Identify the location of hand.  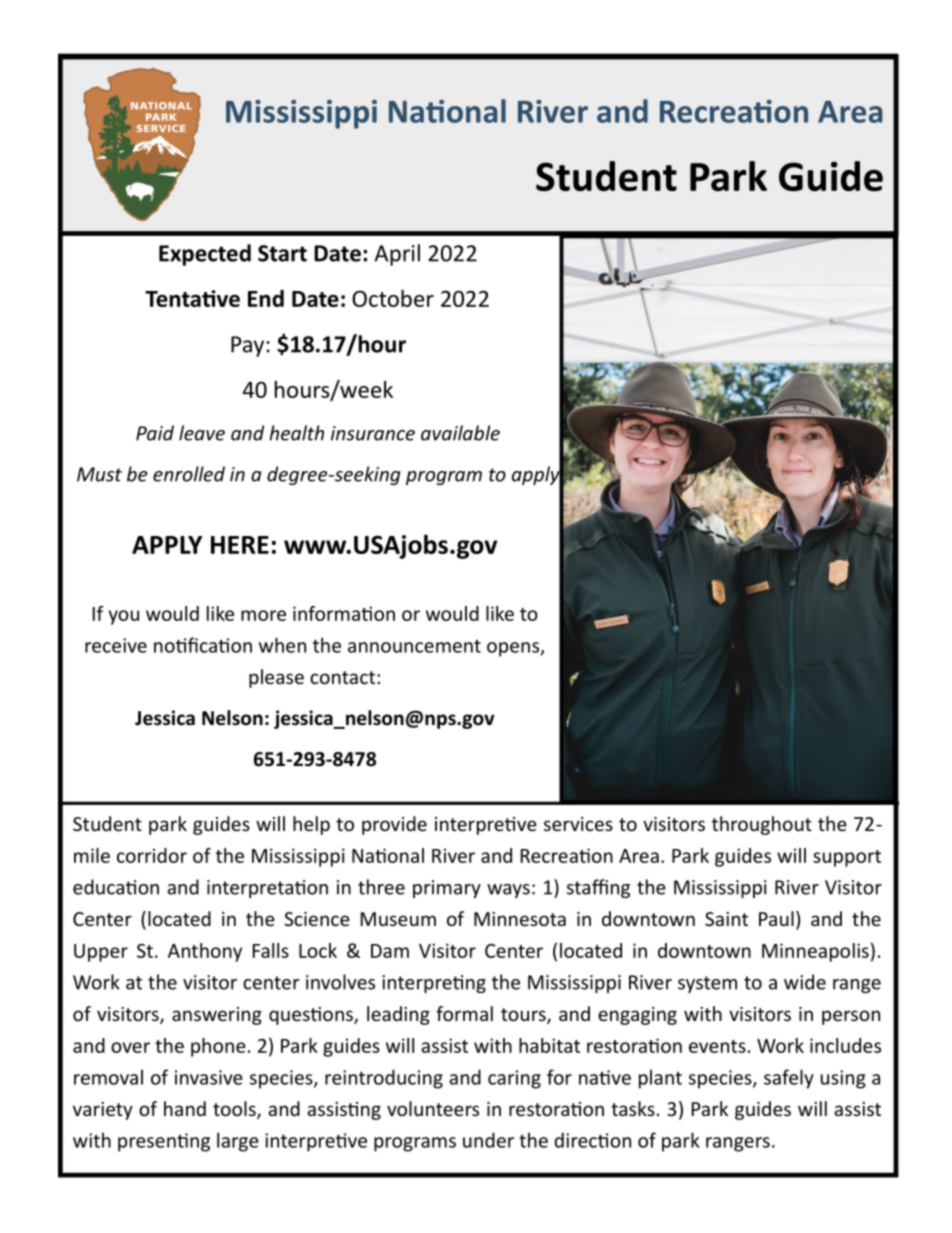
(185, 1108).
